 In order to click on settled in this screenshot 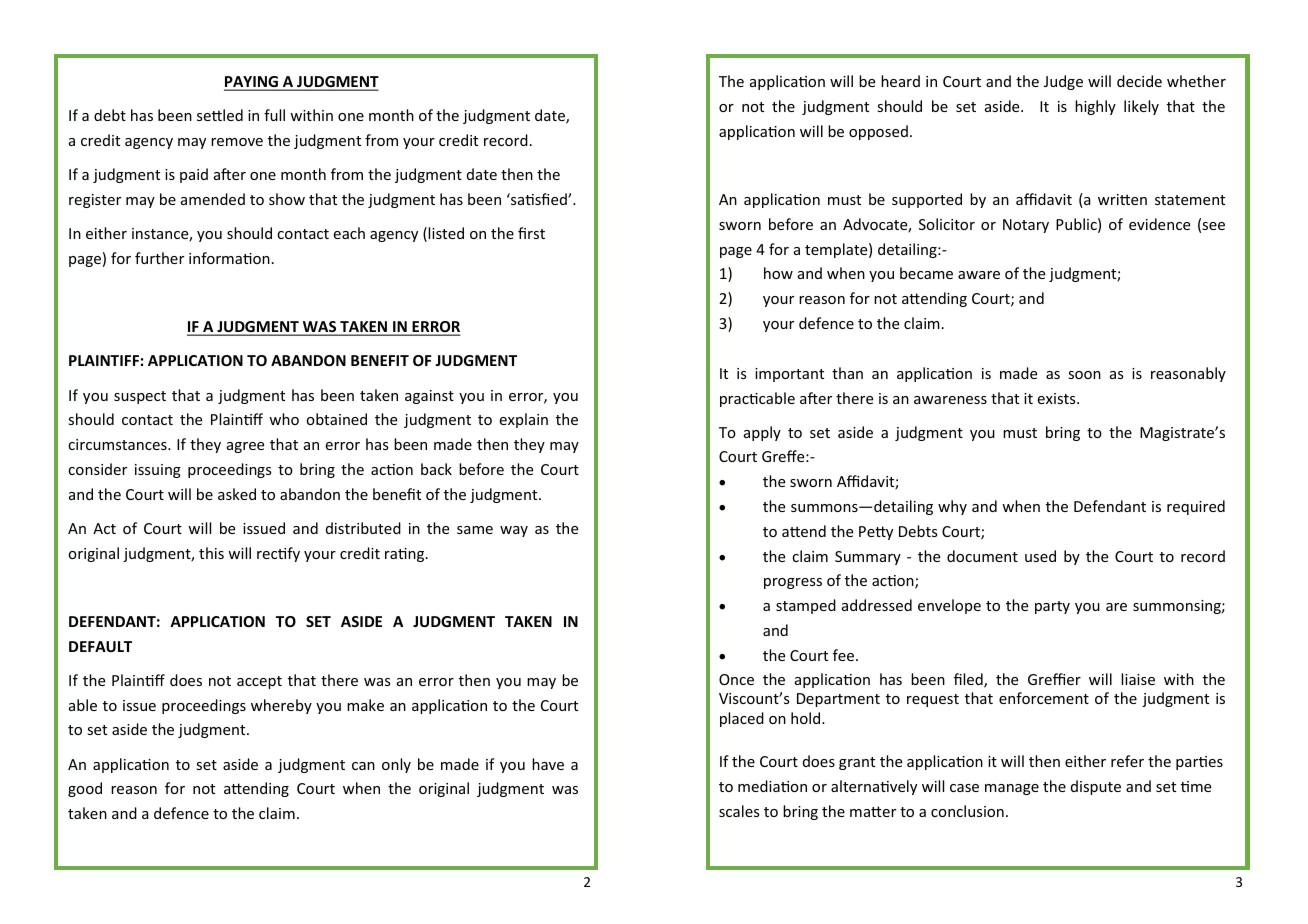, I will do `click(220, 115)`.
